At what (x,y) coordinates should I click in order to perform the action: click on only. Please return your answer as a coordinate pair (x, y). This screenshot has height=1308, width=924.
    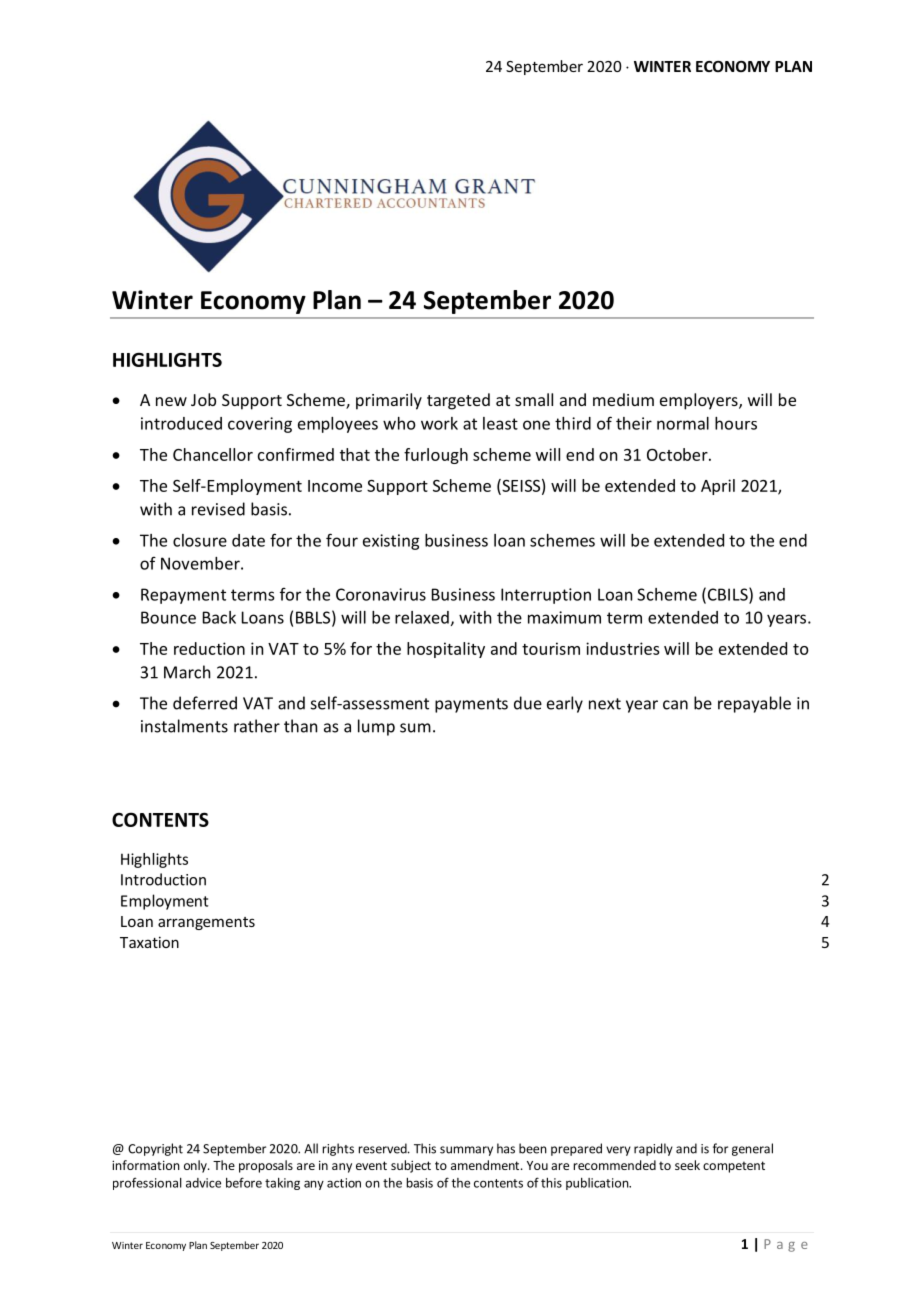
    Looking at the image, I should click on (196, 1166).
